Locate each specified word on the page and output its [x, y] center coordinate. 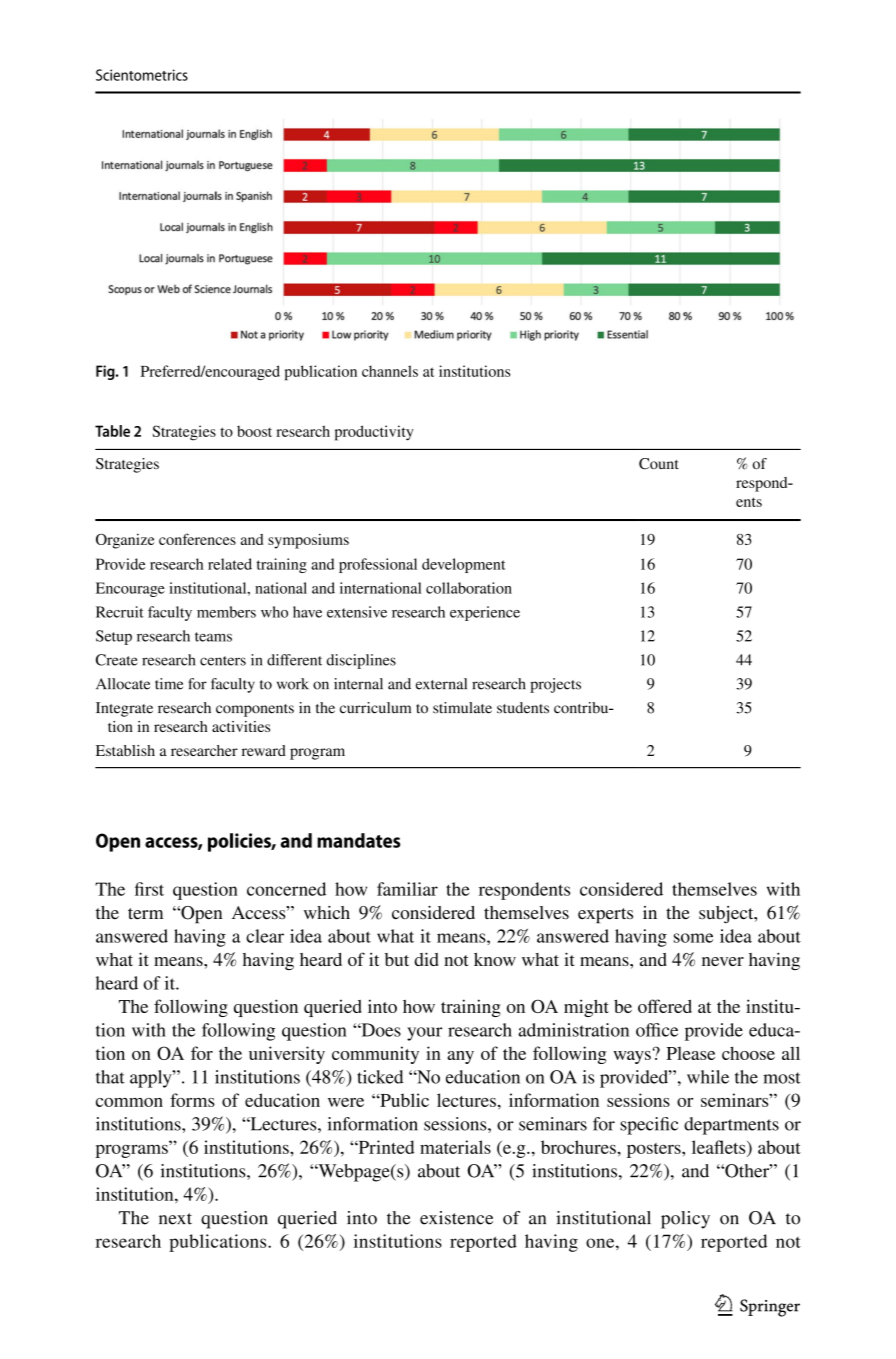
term [146, 913]
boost [254, 431]
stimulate [462, 708]
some [693, 938]
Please [690, 1053]
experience [485, 613]
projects [555, 685]
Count [659, 464]
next [175, 1219]
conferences [197, 539]
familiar [407, 889]
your [424, 1034]
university [287, 1055]
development [464, 565]
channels [390, 371]
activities [241, 726]
